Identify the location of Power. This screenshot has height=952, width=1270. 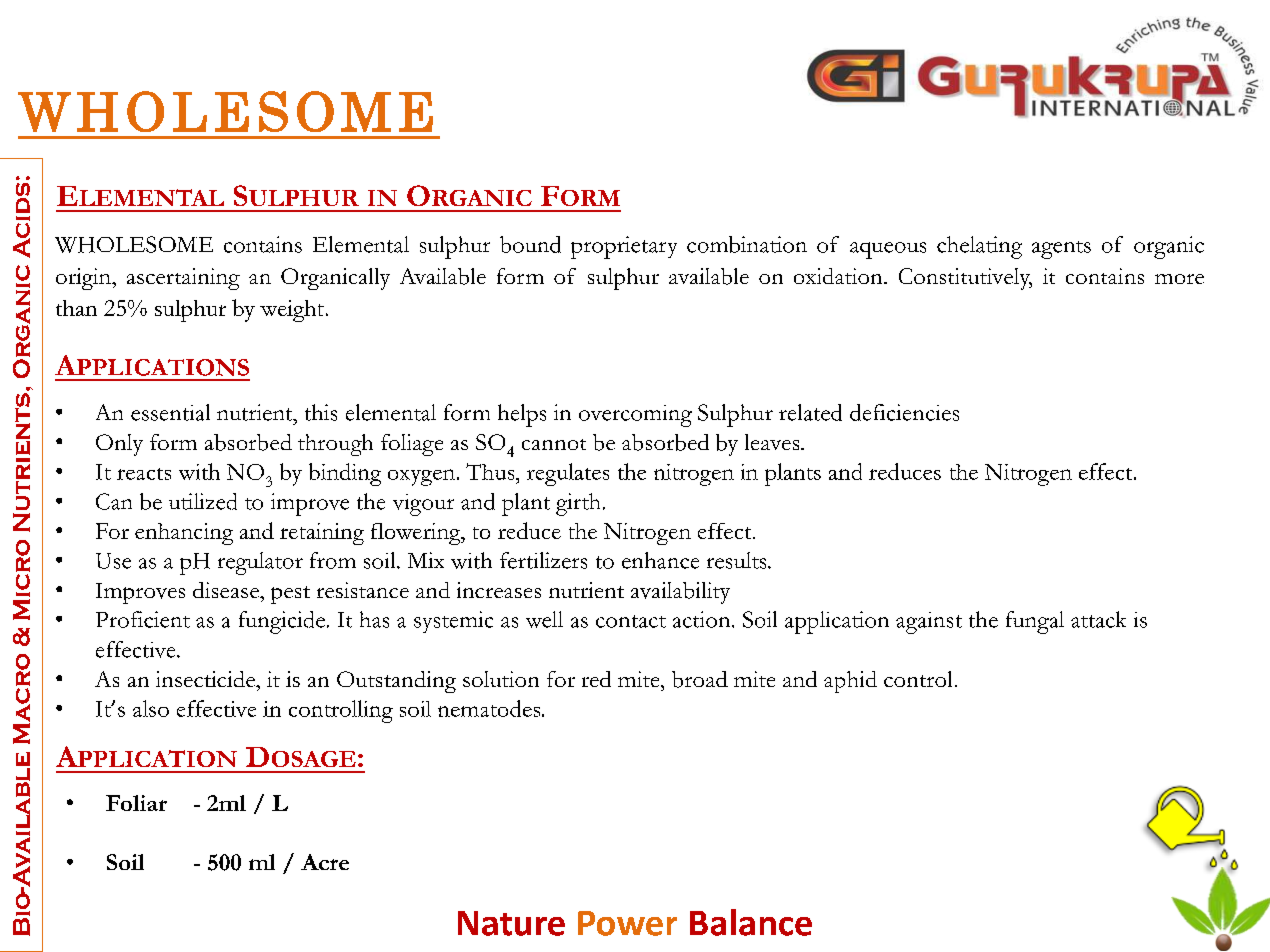
(627, 923).
